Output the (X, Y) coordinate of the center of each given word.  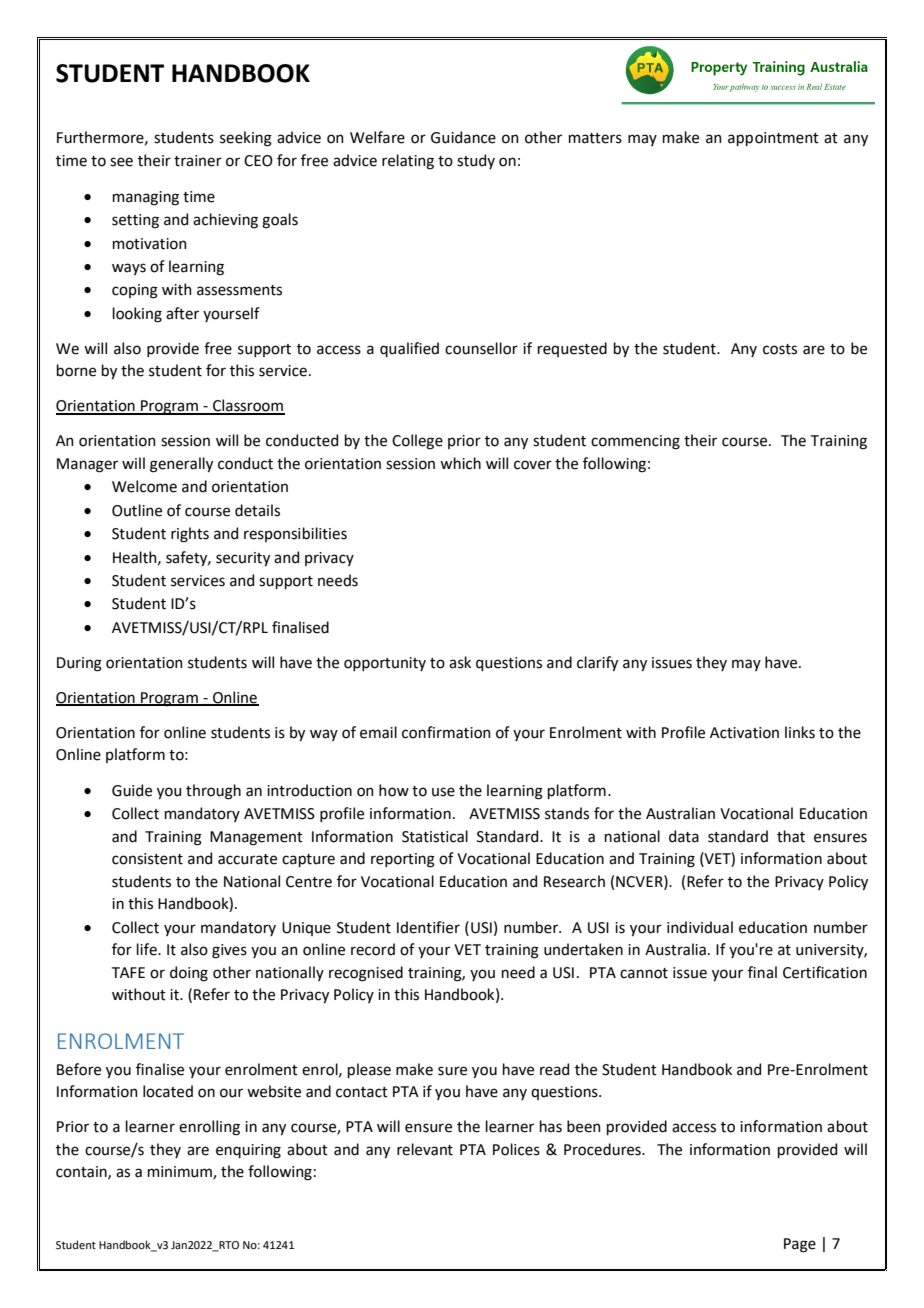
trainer (198, 161)
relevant (425, 1149)
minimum (181, 1173)
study (476, 161)
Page (800, 1245)
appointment (773, 139)
